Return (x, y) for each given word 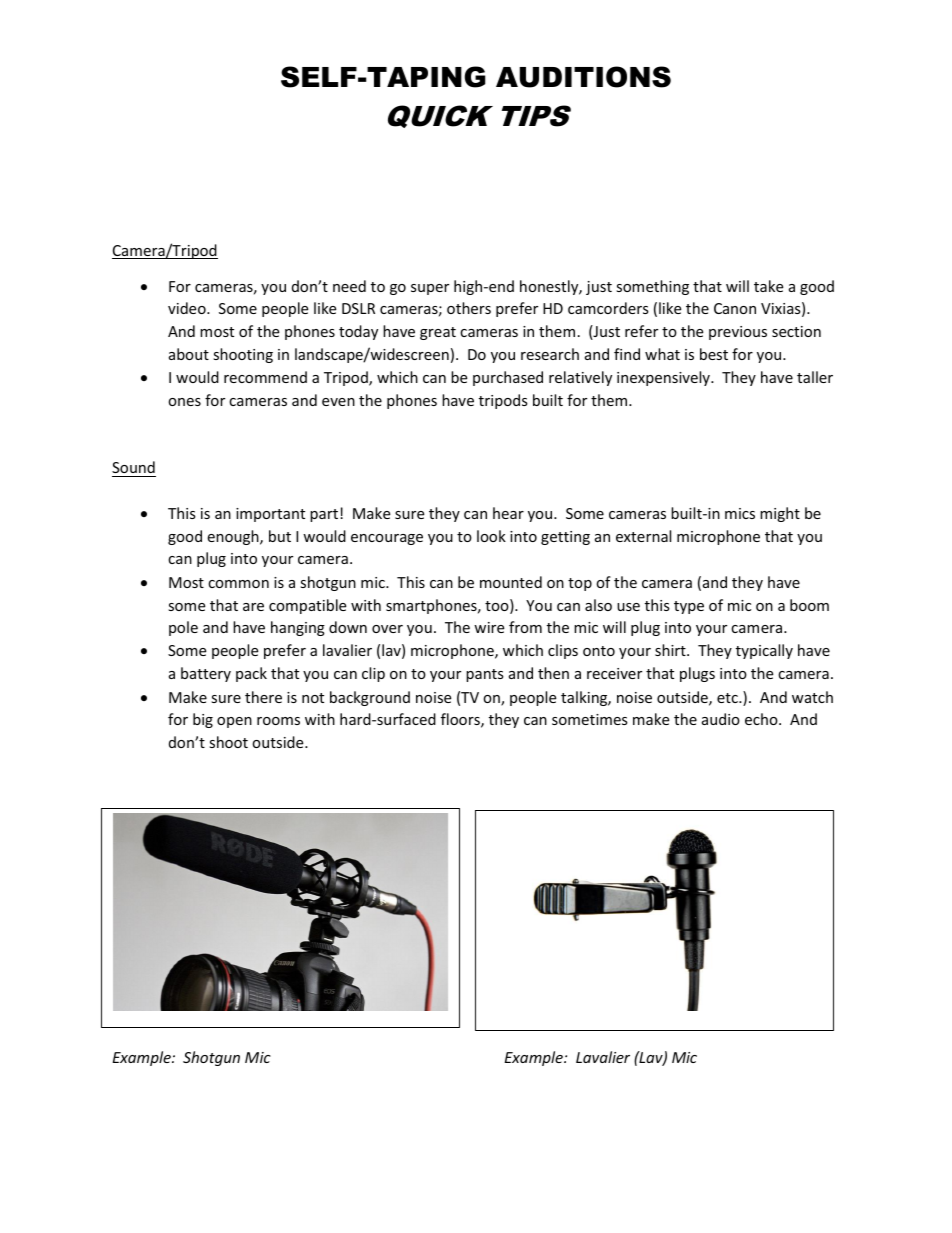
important (270, 515)
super (430, 289)
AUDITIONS (583, 77)
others (469, 308)
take (768, 286)
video (188, 308)
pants (485, 675)
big (203, 720)
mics (740, 513)
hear (508, 513)
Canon (735, 308)
